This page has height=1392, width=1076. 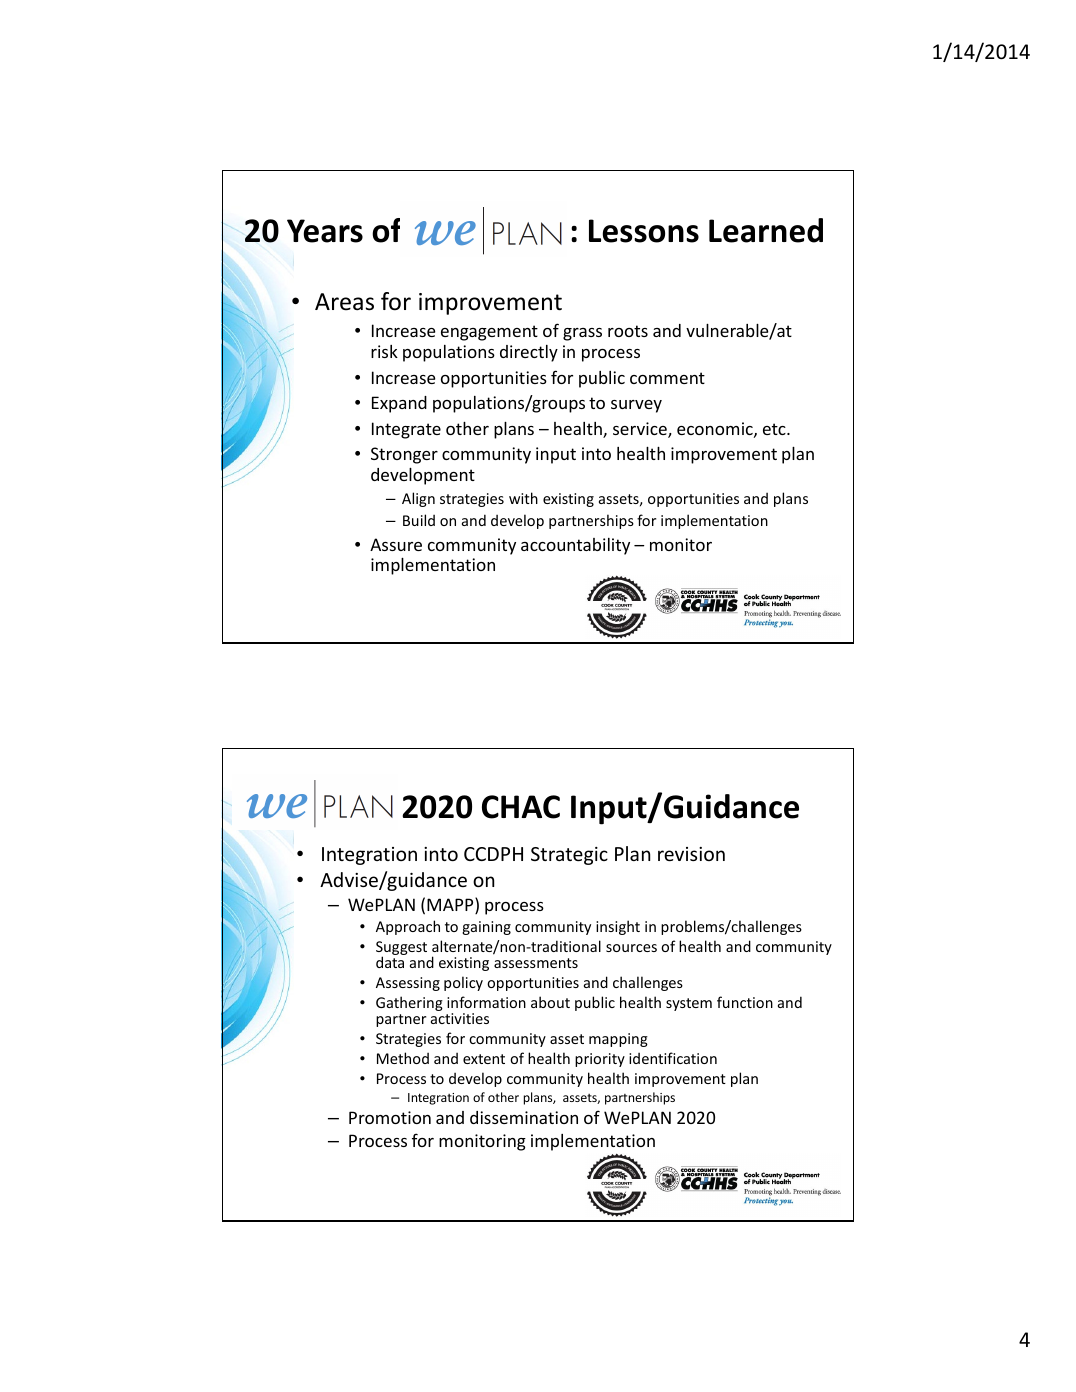 I want to click on Strategic, so click(x=569, y=856).
